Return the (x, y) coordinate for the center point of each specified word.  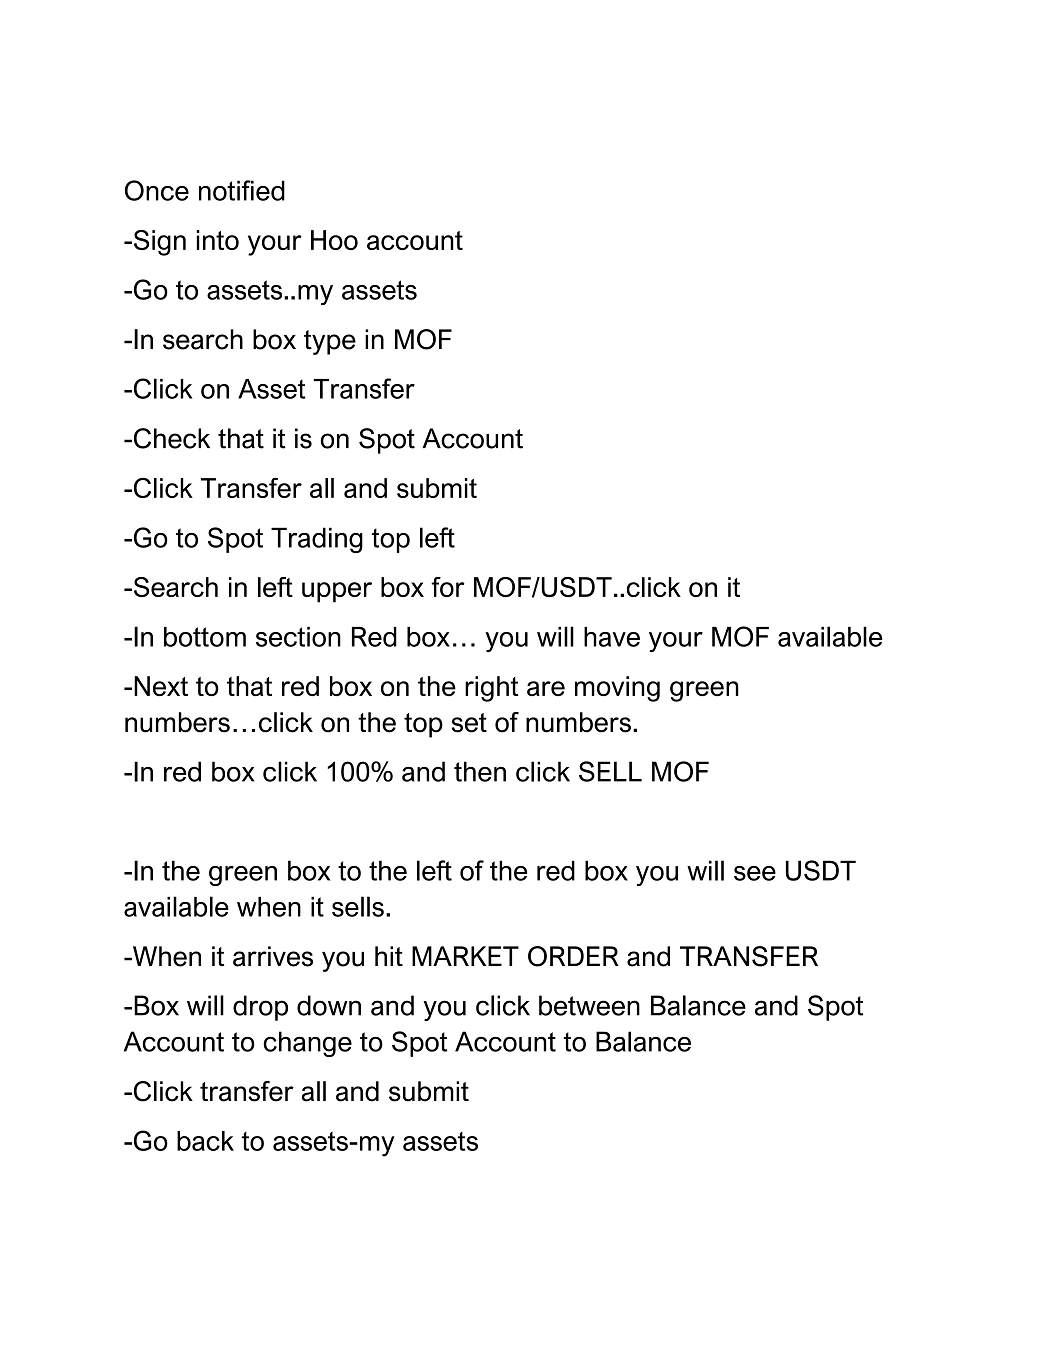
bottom (205, 637)
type (330, 342)
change (307, 1044)
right (491, 689)
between (589, 1005)
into (217, 240)
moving (617, 689)
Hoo (334, 240)
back (205, 1141)
